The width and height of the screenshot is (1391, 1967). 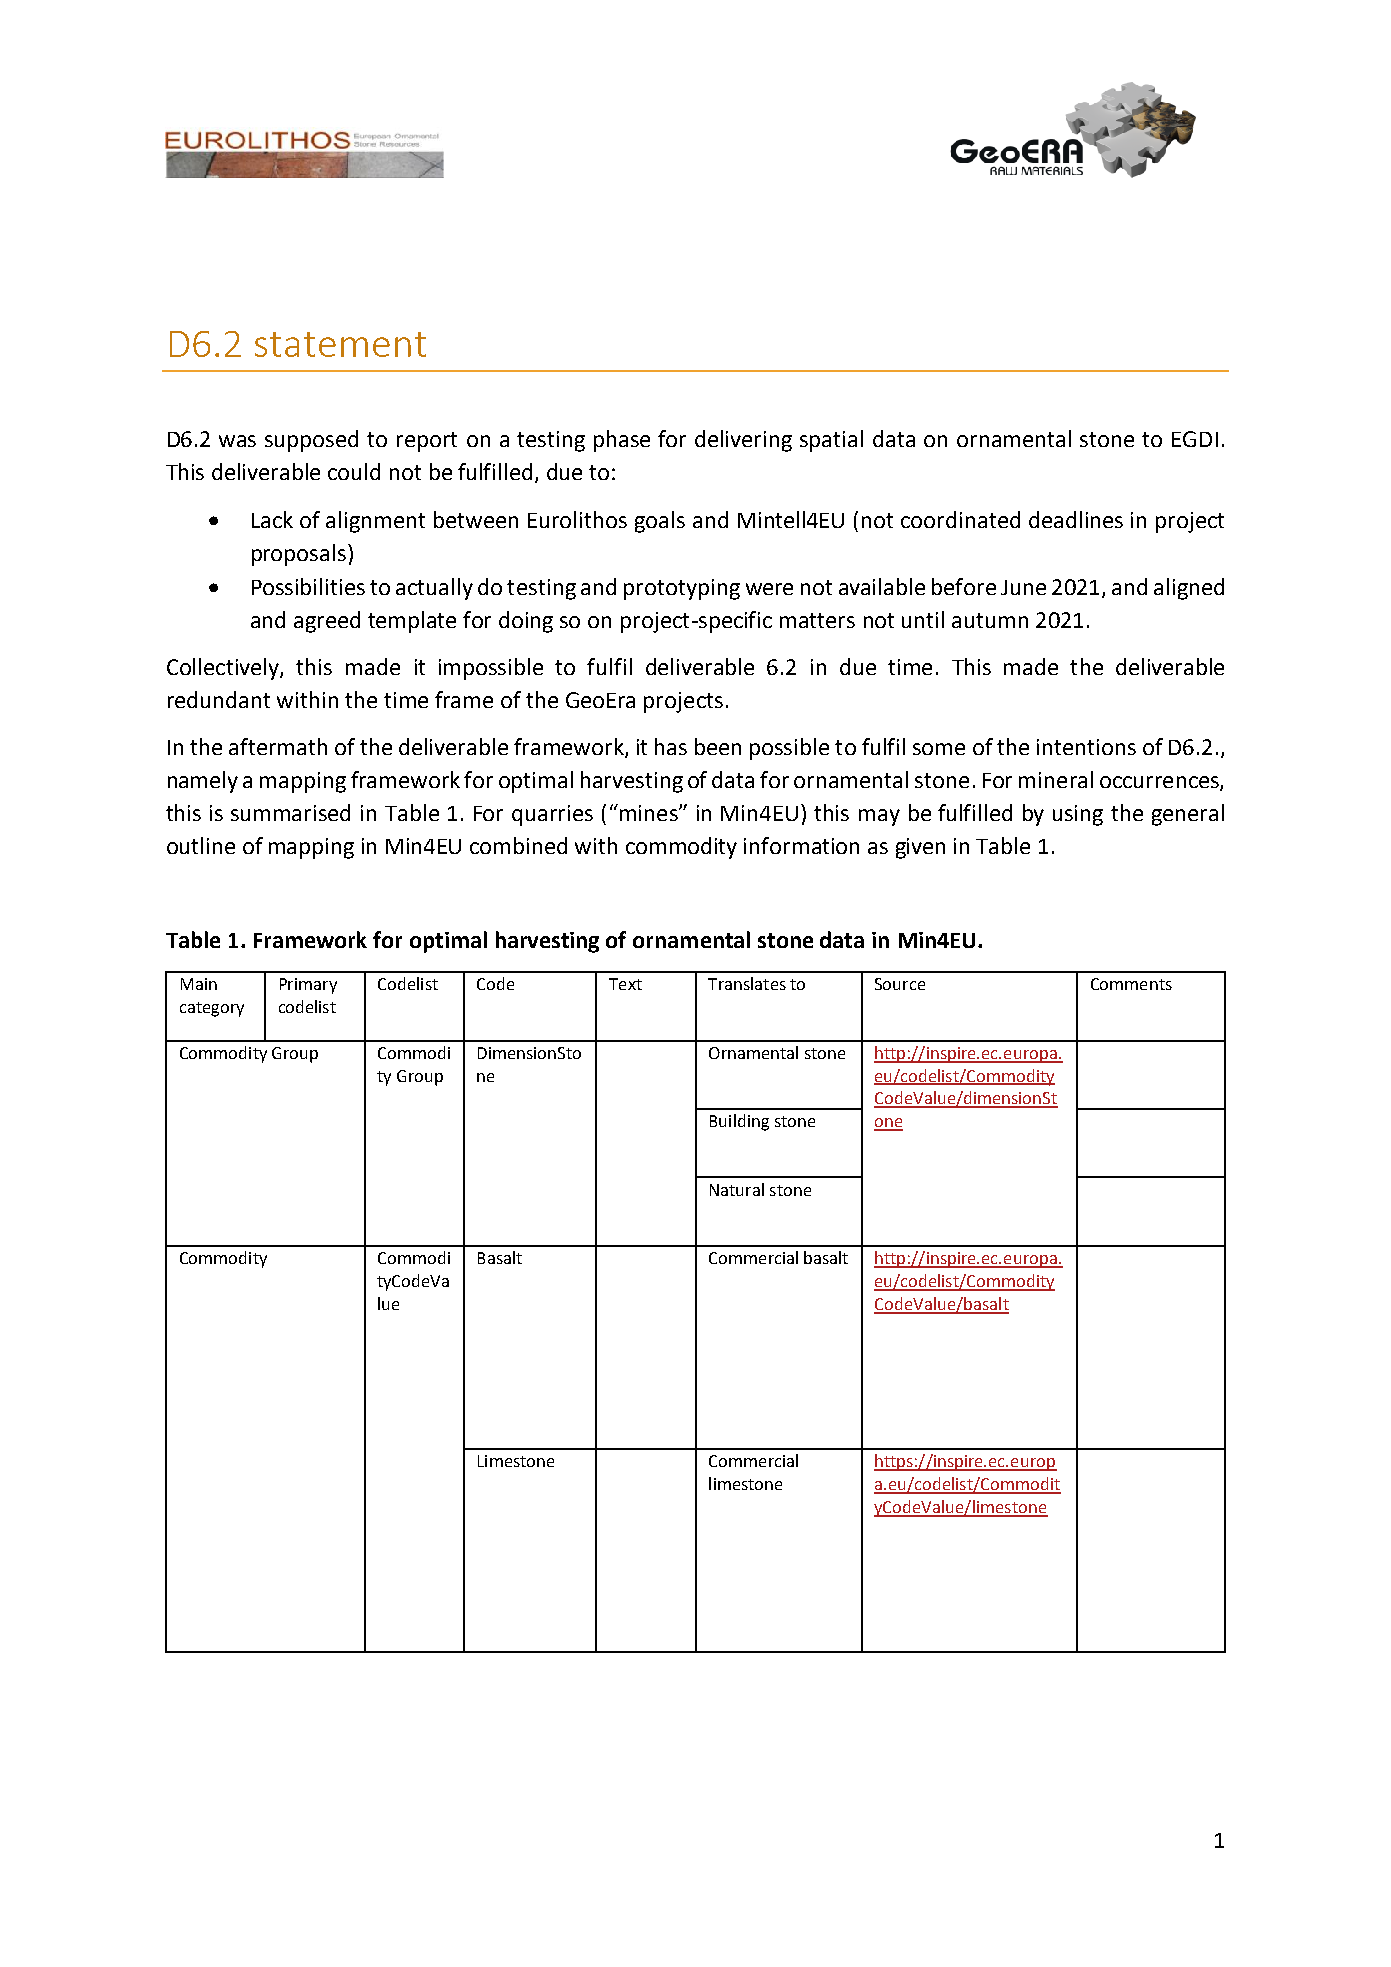 I want to click on prototyping, so click(x=682, y=589).
